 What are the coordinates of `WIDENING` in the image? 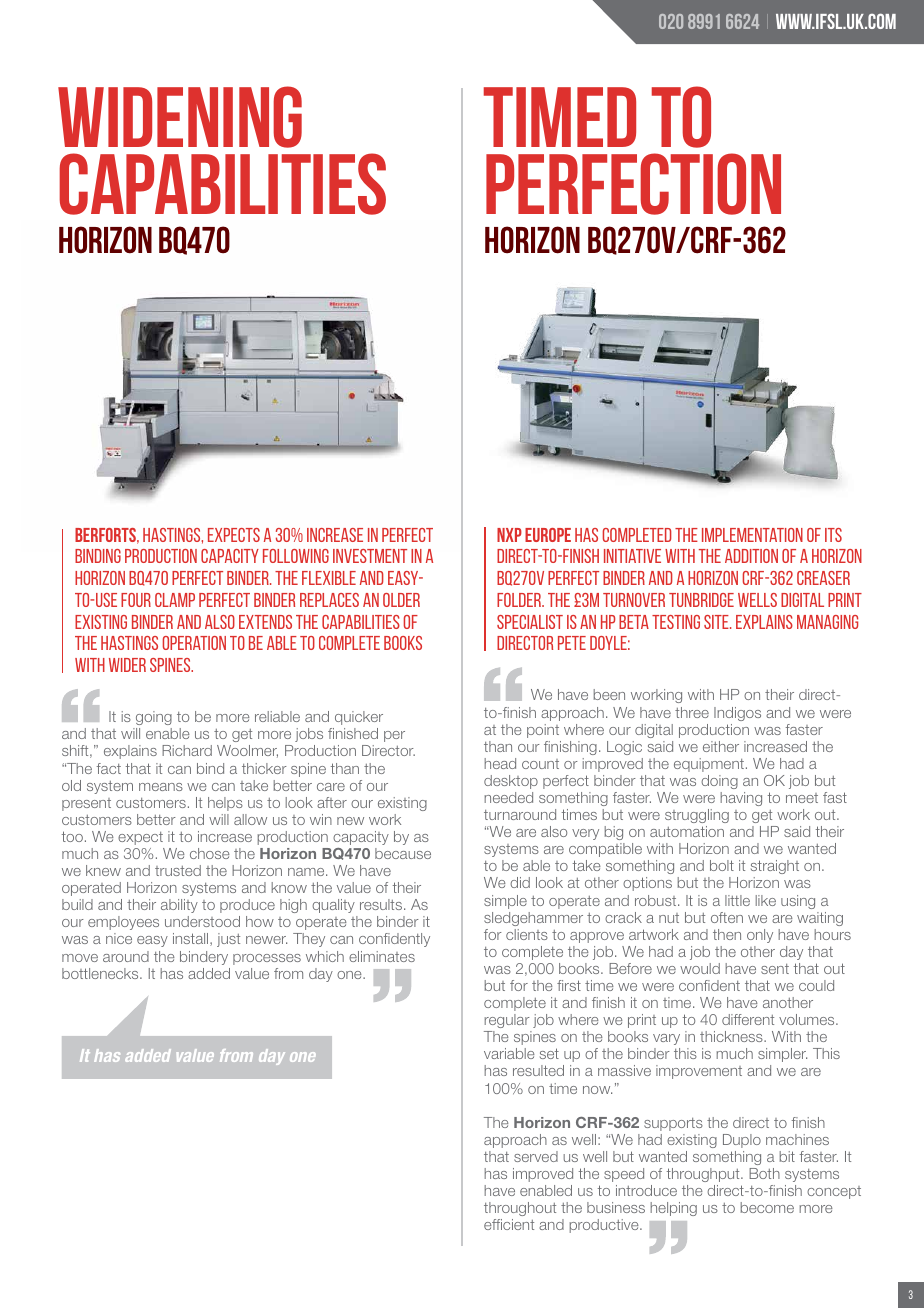 It's located at (180, 117).
